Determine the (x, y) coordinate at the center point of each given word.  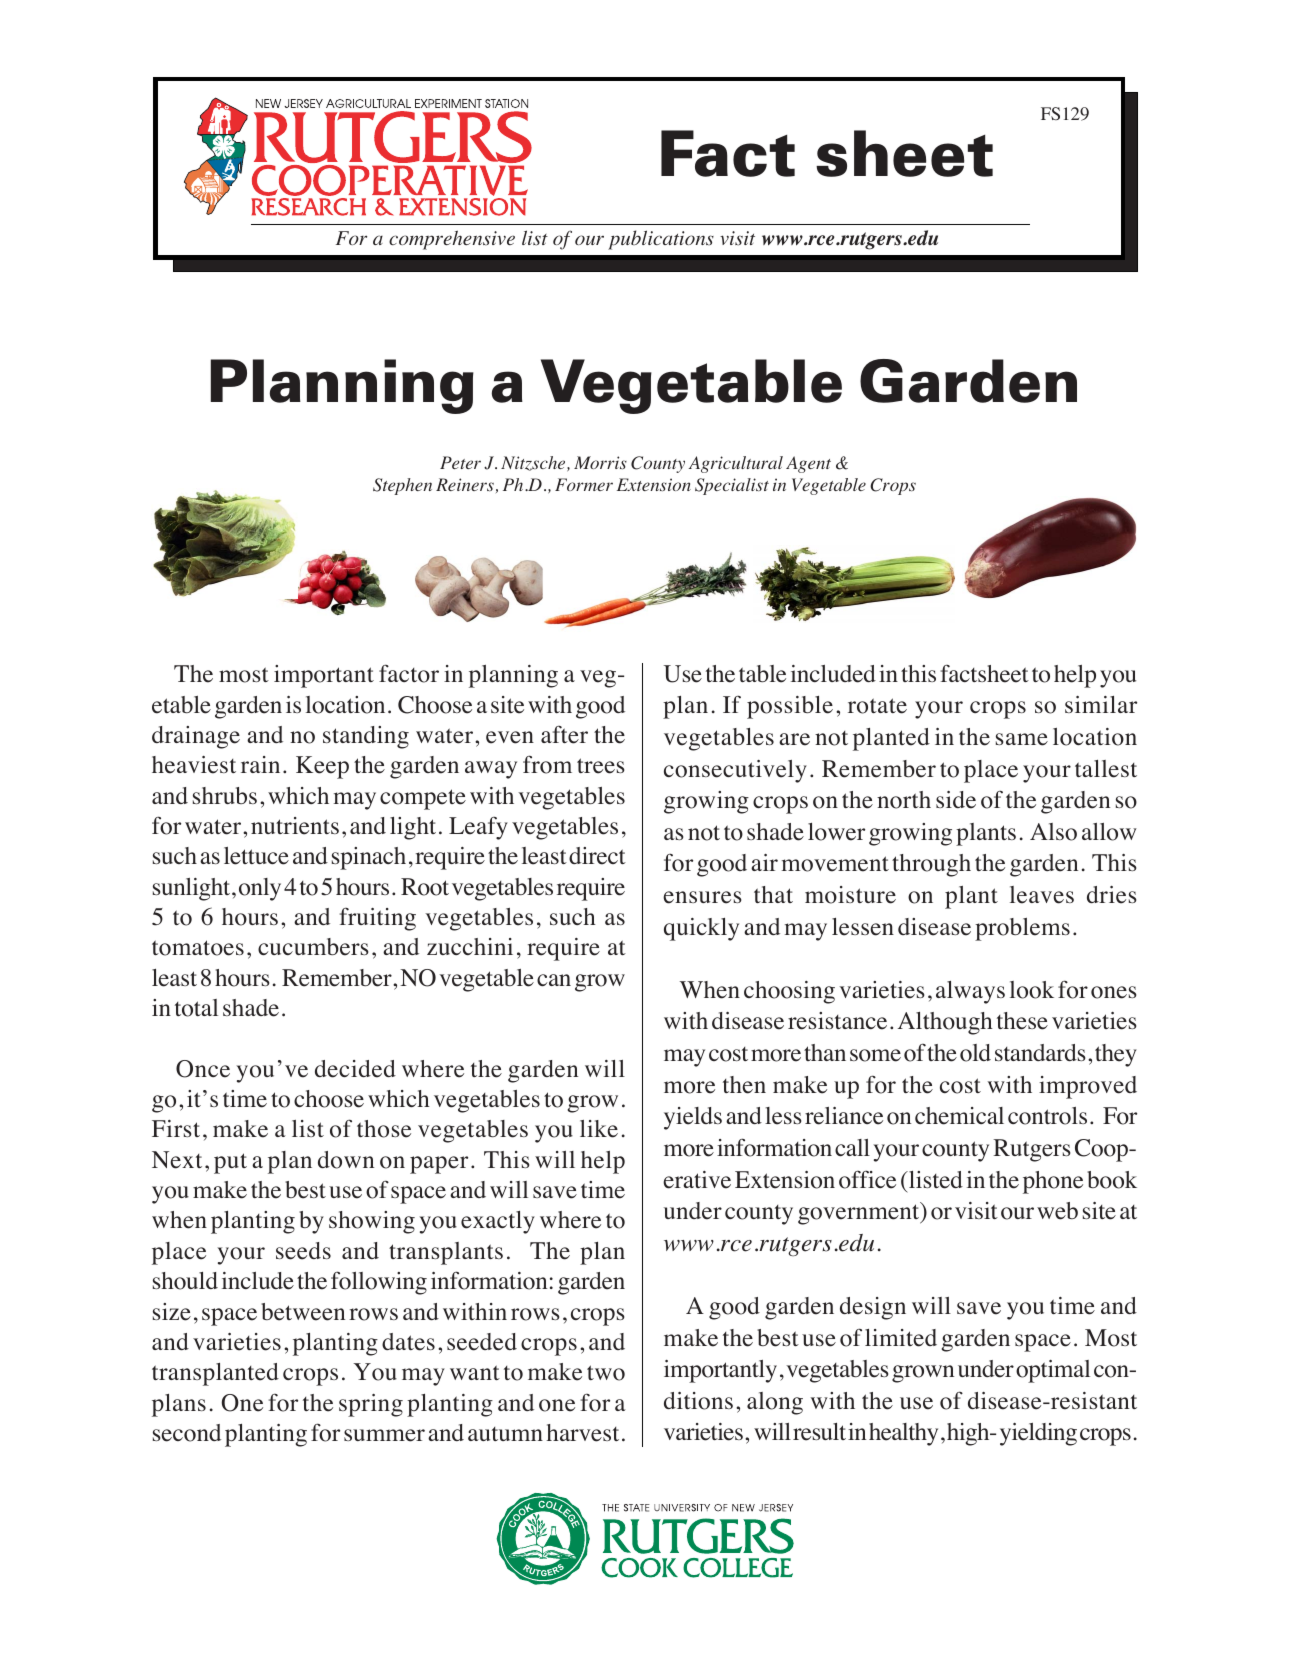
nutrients (295, 826)
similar (1101, 704)
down (346, 1160)
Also (1053, 832)
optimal (1053, 1371)
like (599, 1129)
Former (584, 484)
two (606, 1373)
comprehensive (452, 240)
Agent (808, 464)
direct (597, 856)
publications (661, 240)
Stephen (402, 486)
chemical (959, 1116)
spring (371, 1405)
